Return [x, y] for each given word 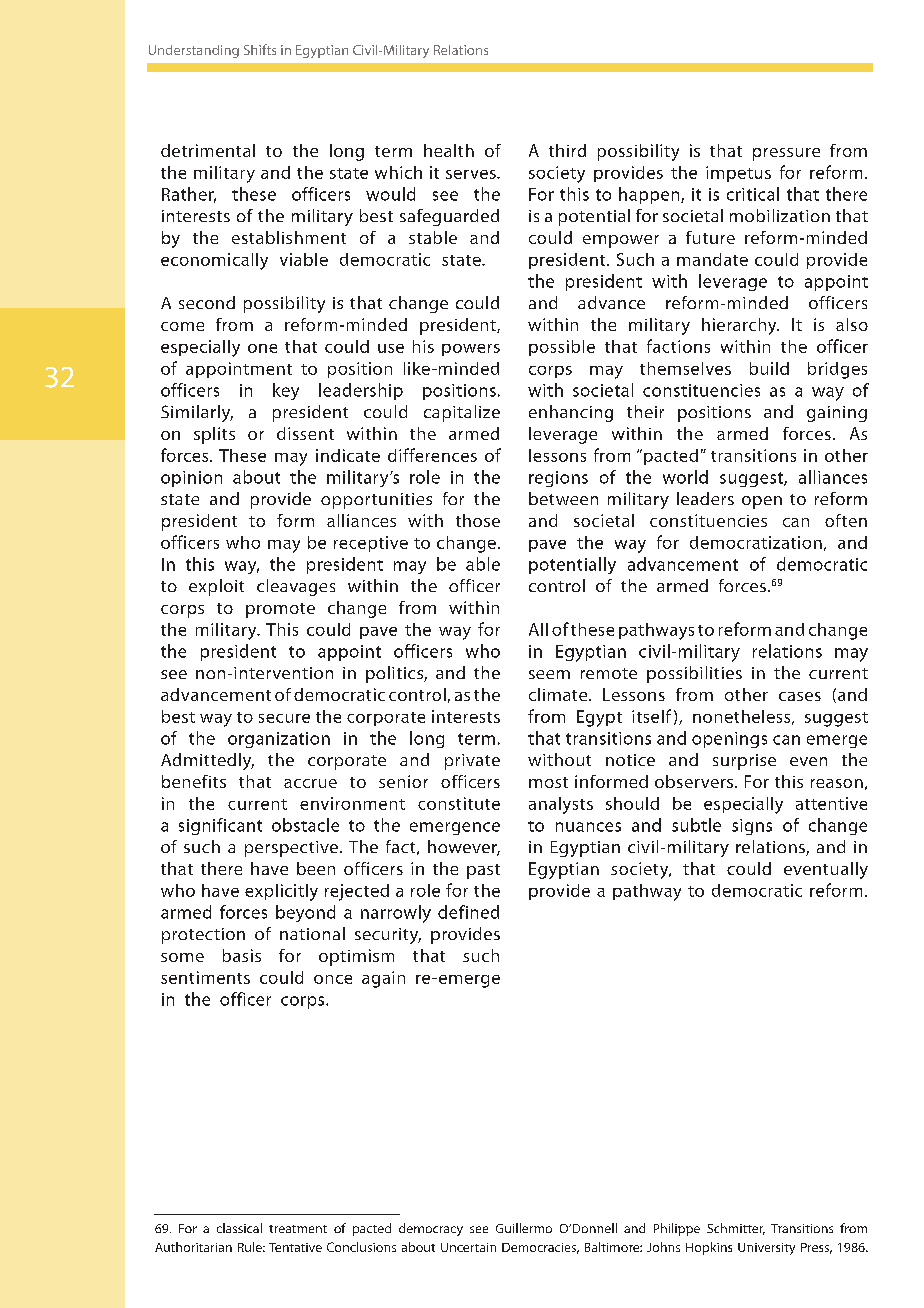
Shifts [260, 49]
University [766, 1249]
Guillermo [524, 1228]
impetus [738, 174]
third [567, 150]
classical [239, 1228]
